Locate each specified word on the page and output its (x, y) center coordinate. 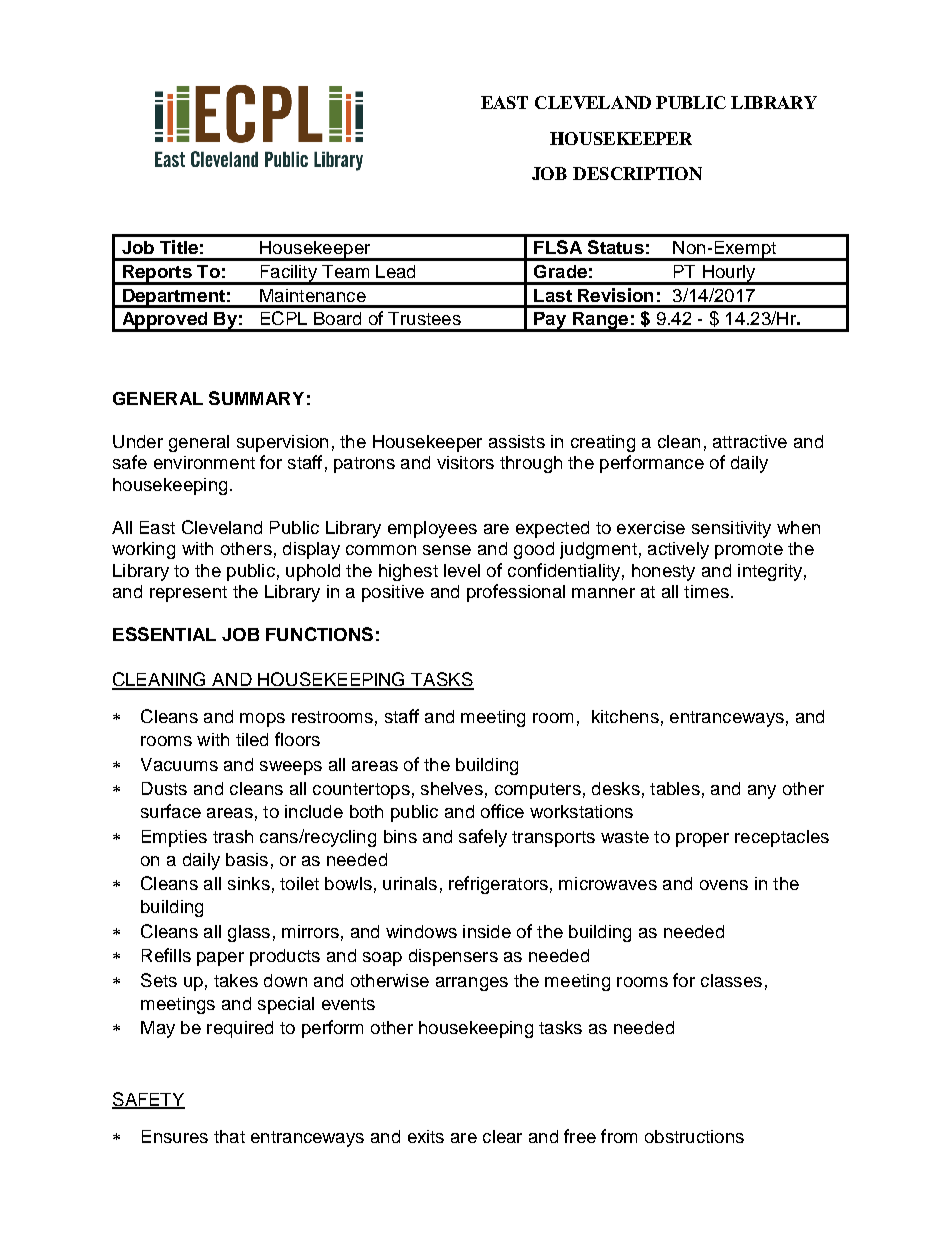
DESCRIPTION (637, 173)
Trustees (424, 318)
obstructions (694, 1136)
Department (174, 298)
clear (502, 1136)
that (229, 1136)
